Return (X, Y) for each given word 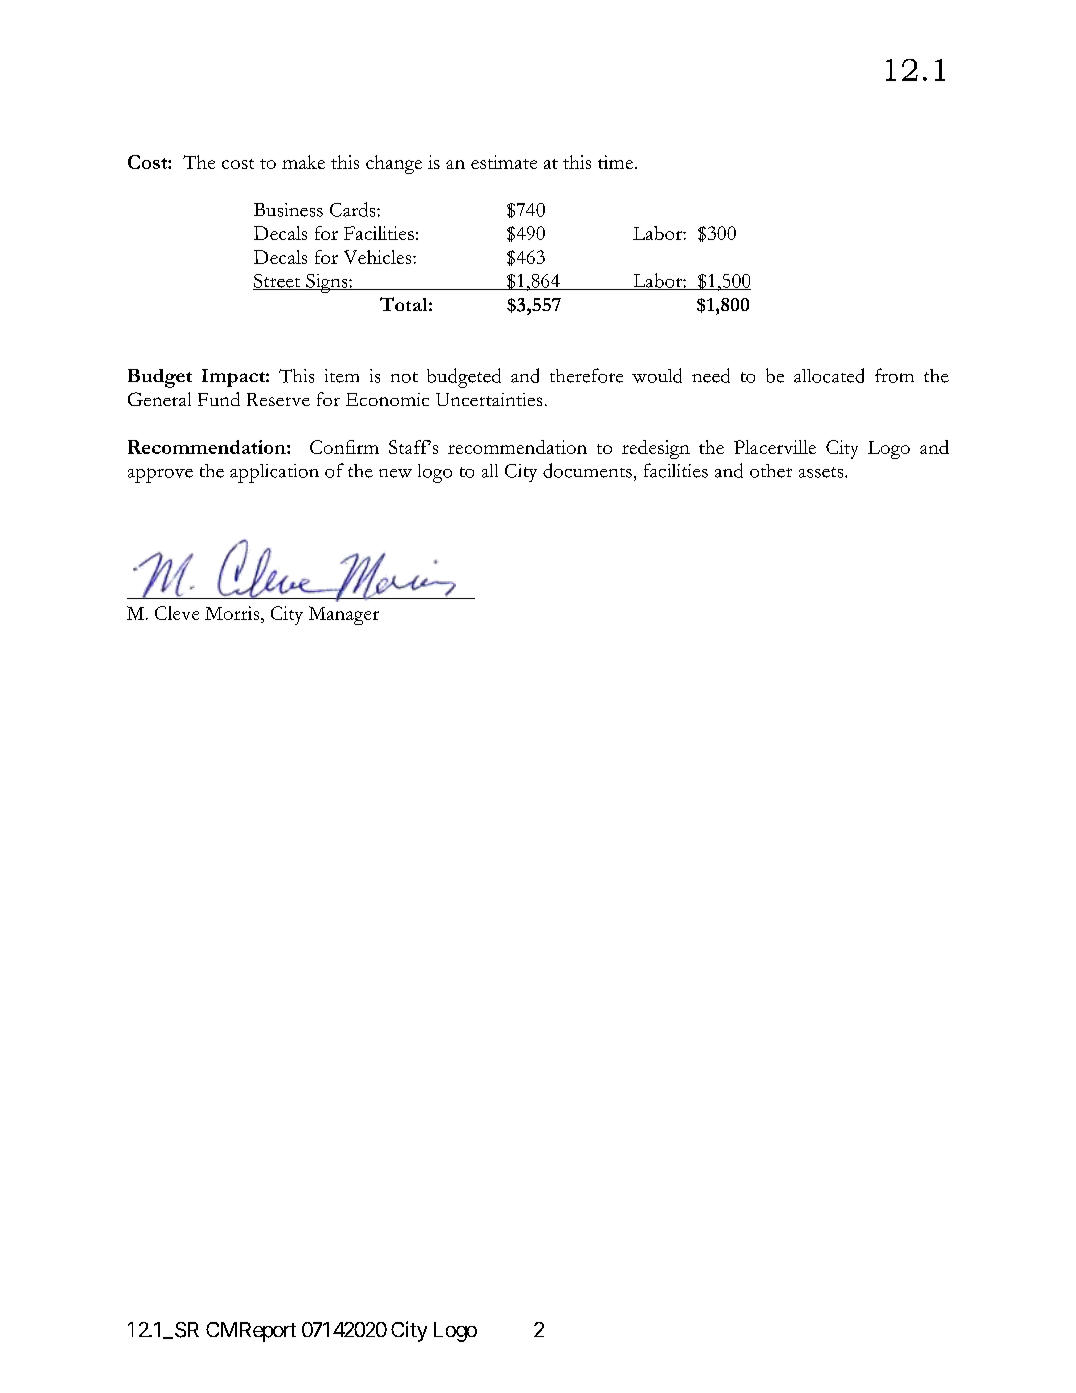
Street (278, 282)
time (615, 162)
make (303, 162)
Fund (219, 399)
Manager (344, 615)
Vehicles (379, 257)
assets (822, 472)
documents (587, 470)
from (894, 375)
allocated (829, 375)
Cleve (177, 613)
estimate (504, 162)
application (274, 473)
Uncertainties (489, 399)
